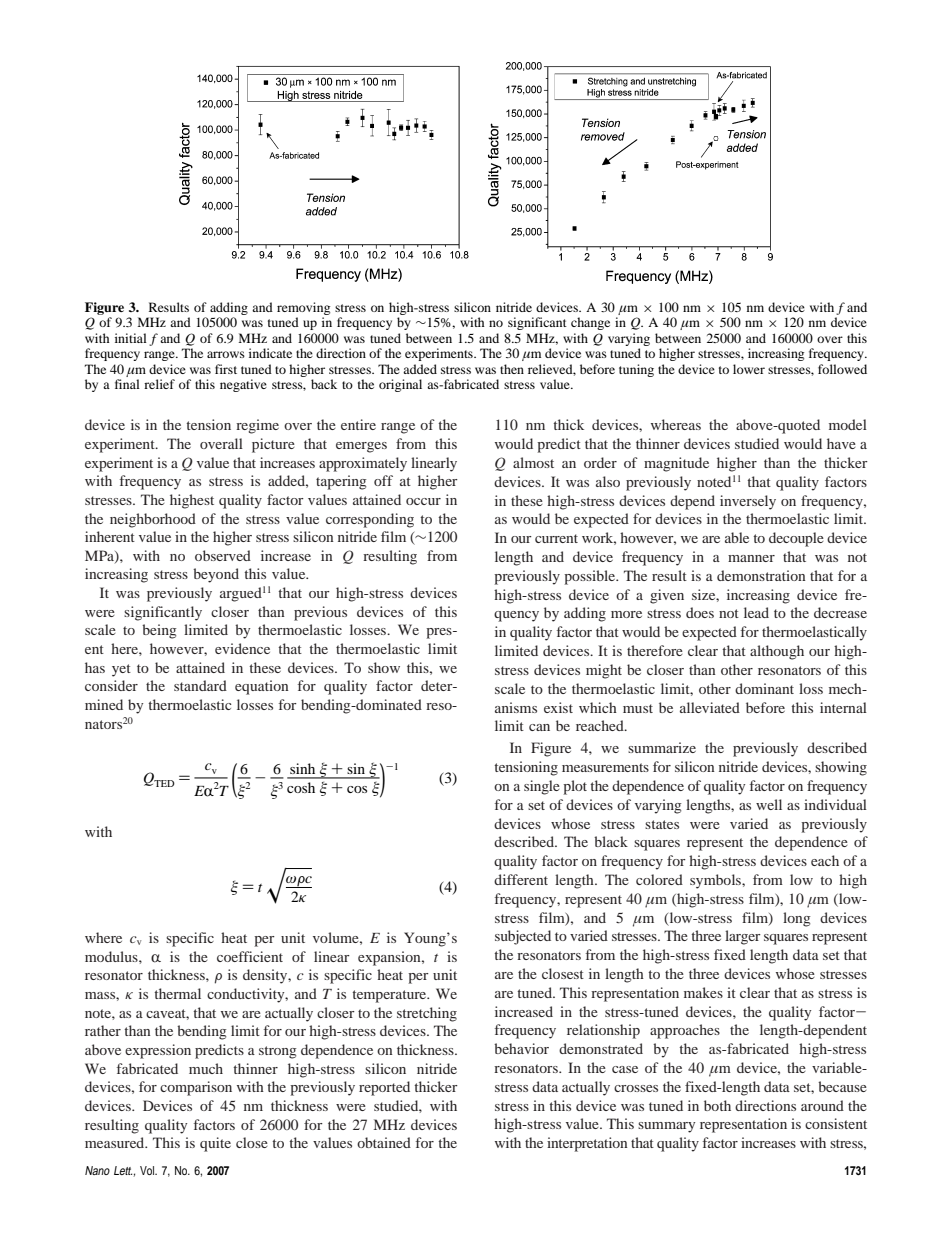  I want to click on neighborhood, so click(153, 520).
